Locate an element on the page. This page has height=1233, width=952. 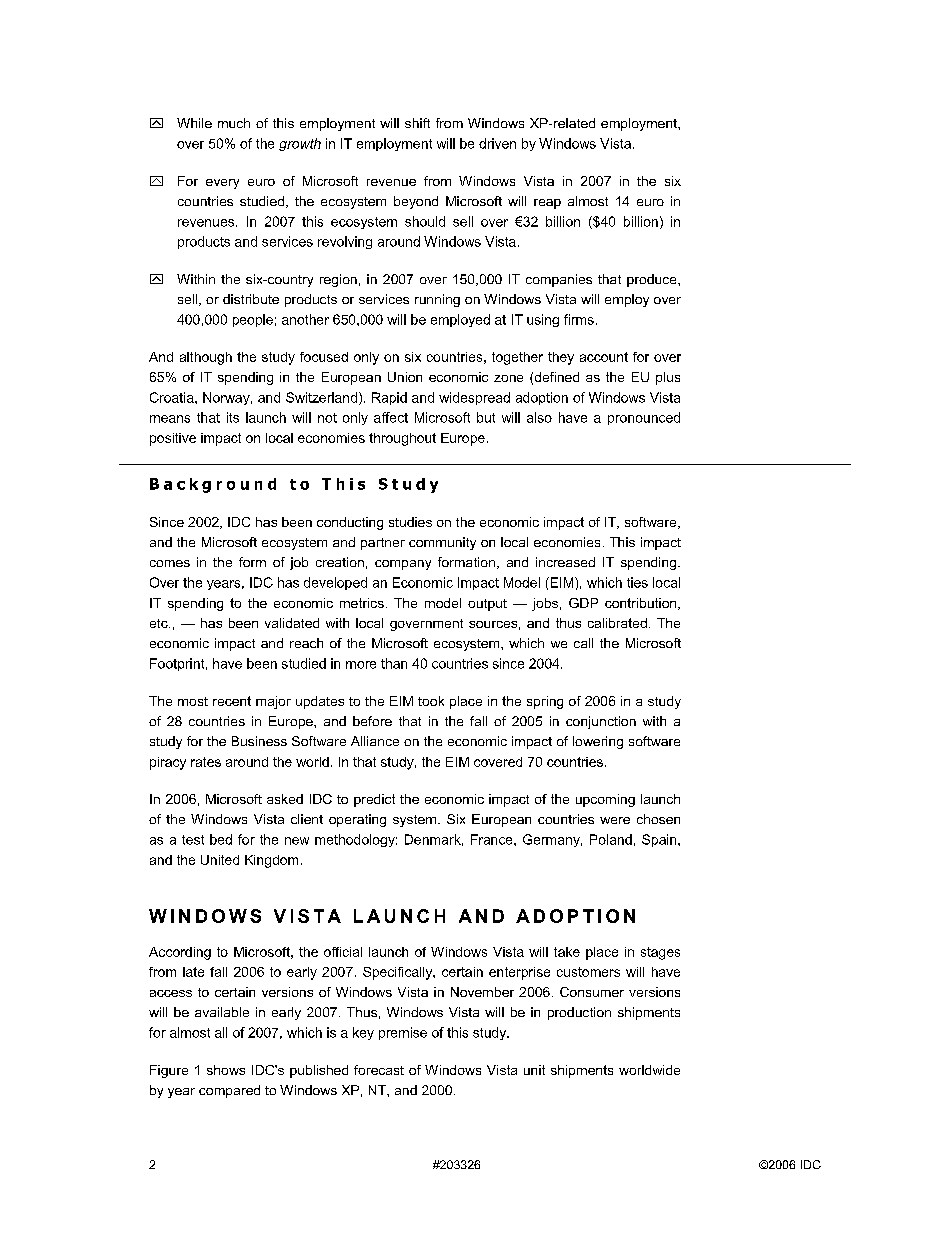
much is located at coordinates (234, 123).
